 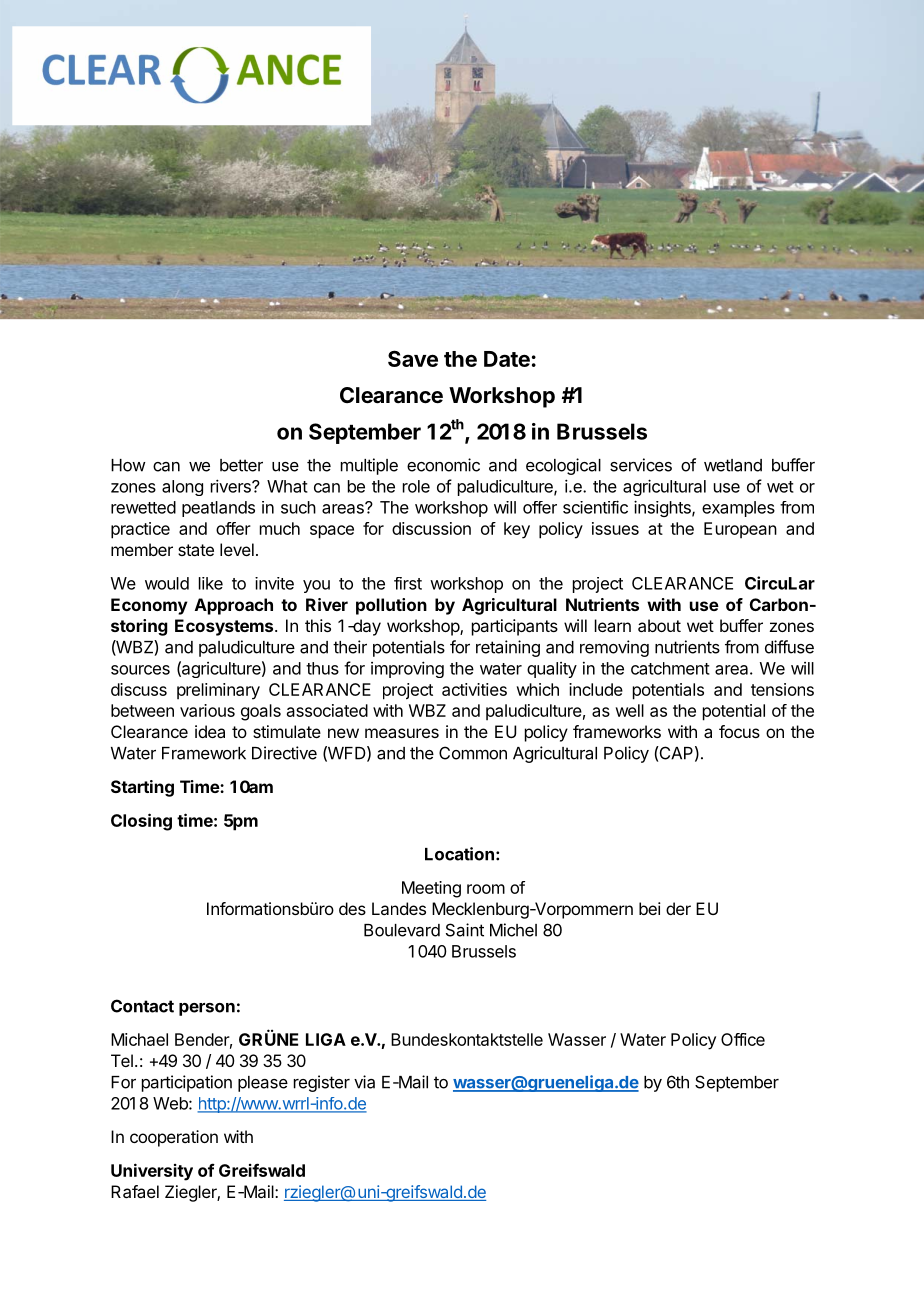 I want to click on Save, so click(x=413, y=358).
